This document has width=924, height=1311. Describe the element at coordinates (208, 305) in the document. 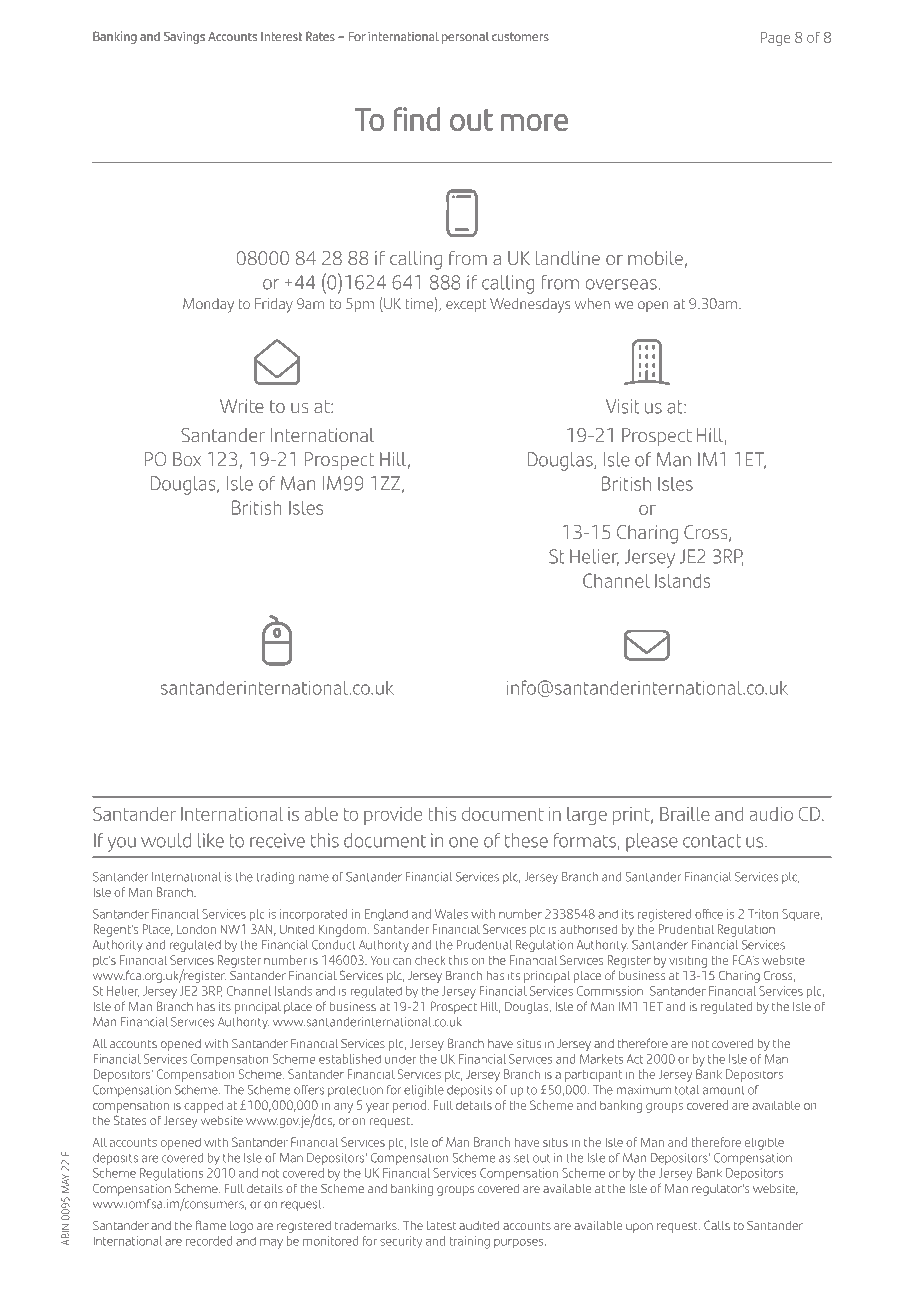

I see `Monday` at that location.
